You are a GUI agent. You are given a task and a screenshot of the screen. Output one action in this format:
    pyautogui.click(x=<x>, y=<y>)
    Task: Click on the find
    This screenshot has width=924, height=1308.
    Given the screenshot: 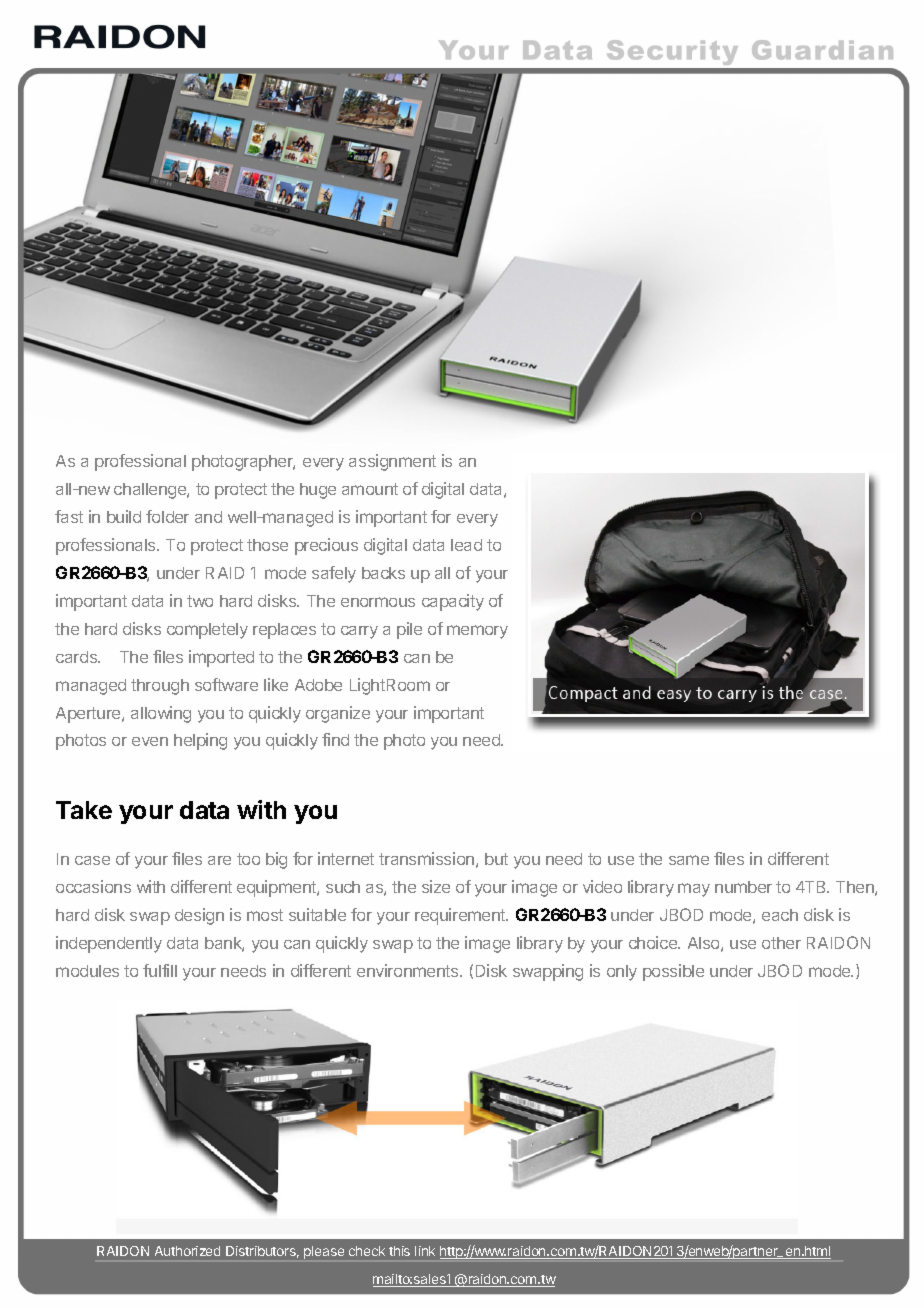 What is the action you would take?
    pyautogui.click(x=335, y=739)
